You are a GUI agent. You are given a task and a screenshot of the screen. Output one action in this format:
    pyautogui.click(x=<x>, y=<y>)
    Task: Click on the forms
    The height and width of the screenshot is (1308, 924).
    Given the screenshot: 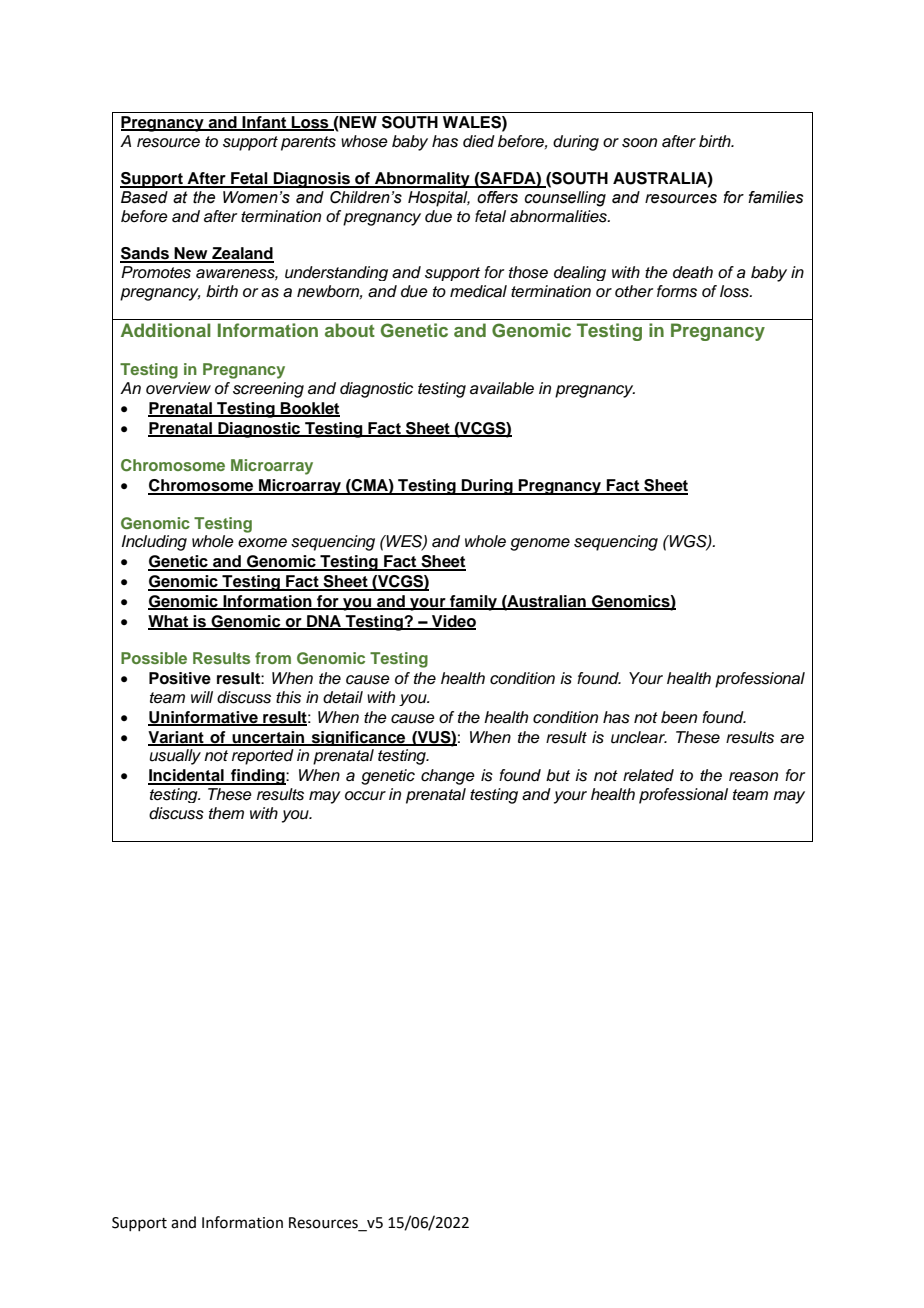 What is the action you would take?
    pyautogui.click(x=677, y=291)
